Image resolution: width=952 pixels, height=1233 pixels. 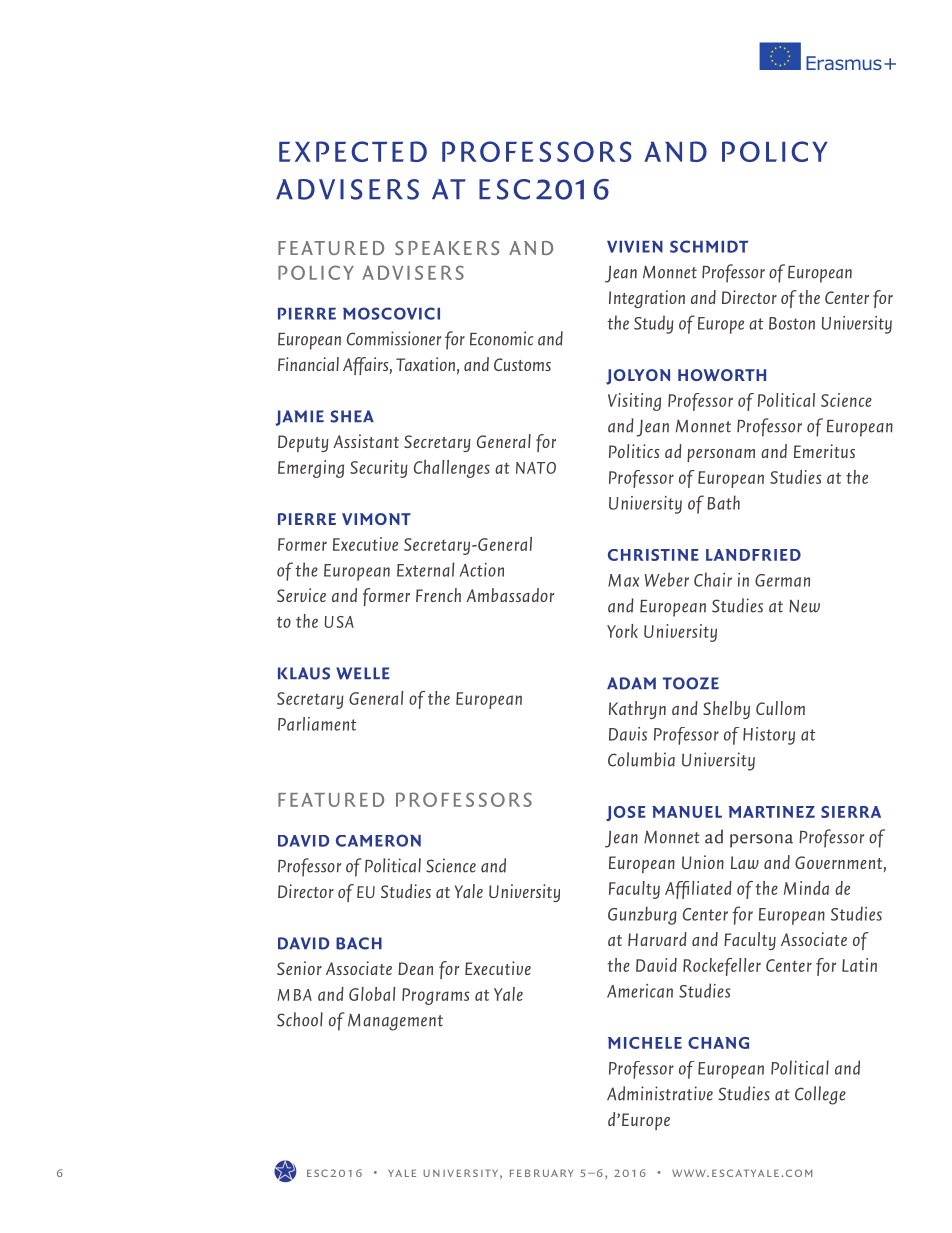 What do you see at coordinates (353, 151) in the screenshot?
I see `EXPECTED` at bounding box center [353, 151].
